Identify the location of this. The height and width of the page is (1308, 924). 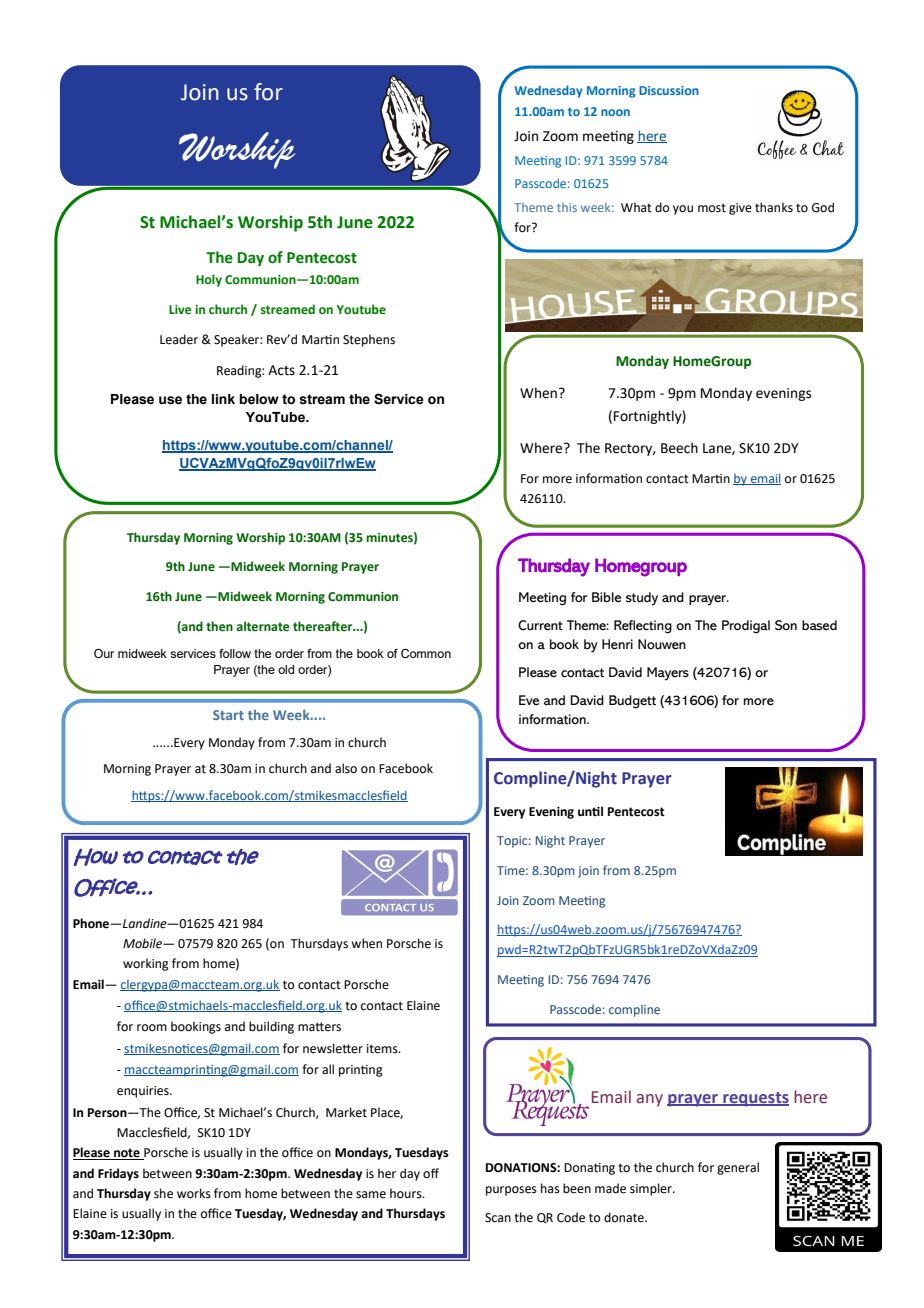
(567, 207).
